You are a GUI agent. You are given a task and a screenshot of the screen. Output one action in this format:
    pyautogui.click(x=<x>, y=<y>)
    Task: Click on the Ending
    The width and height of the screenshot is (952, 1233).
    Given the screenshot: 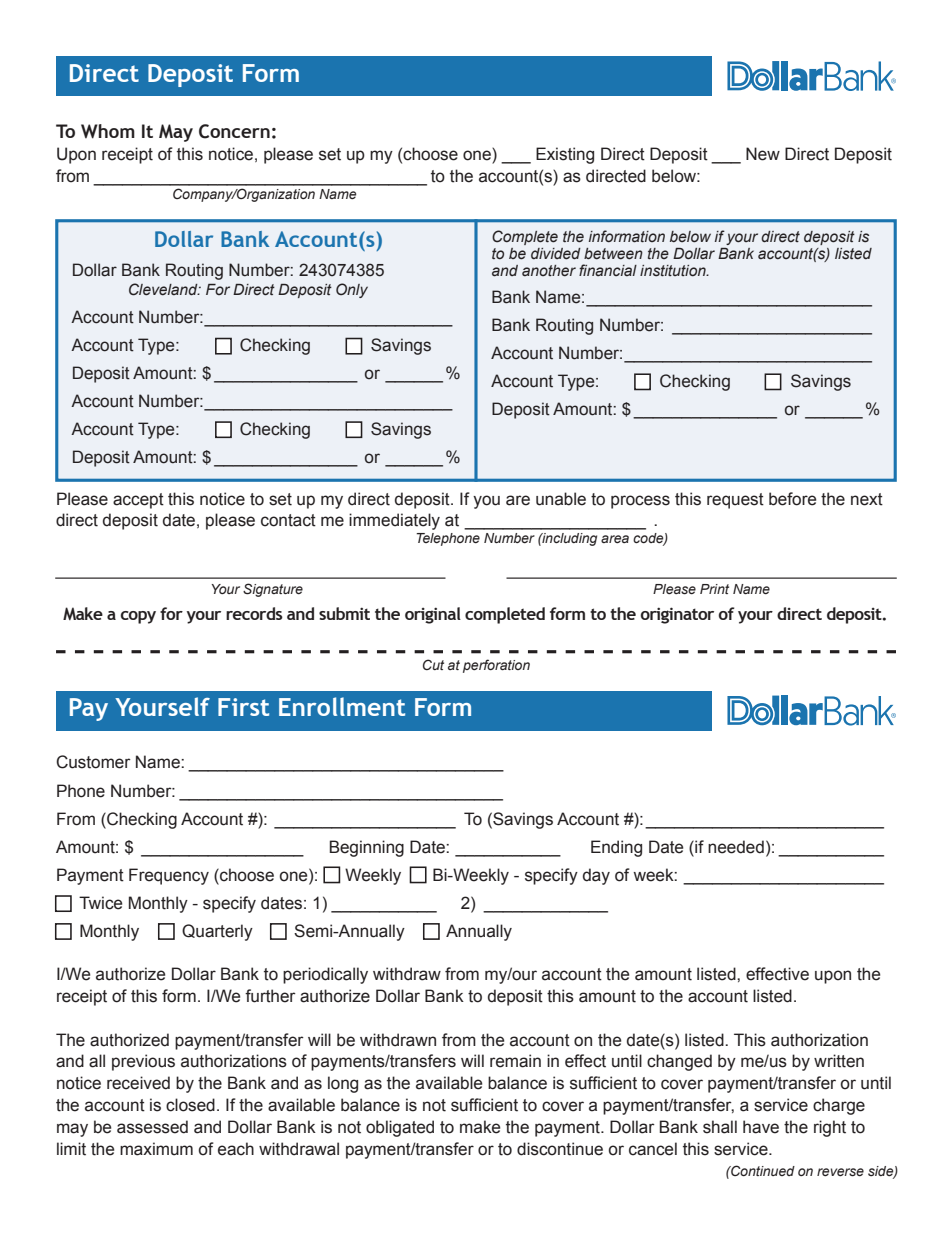 What is the action you would take?
    pyautogui.click(x=616, y=848)
